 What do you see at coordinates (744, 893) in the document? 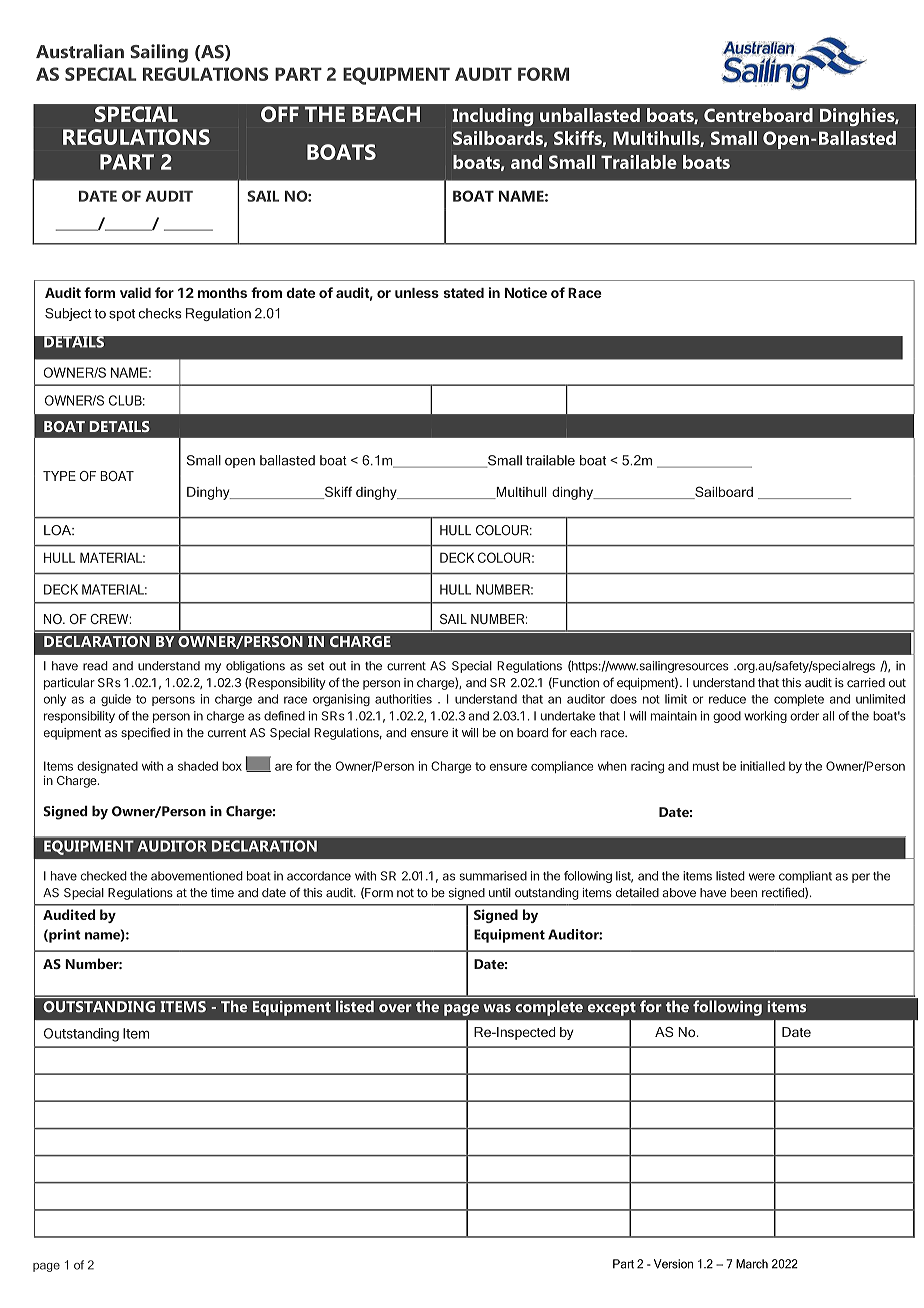
I see `been` at bounding box center [744, 893].
